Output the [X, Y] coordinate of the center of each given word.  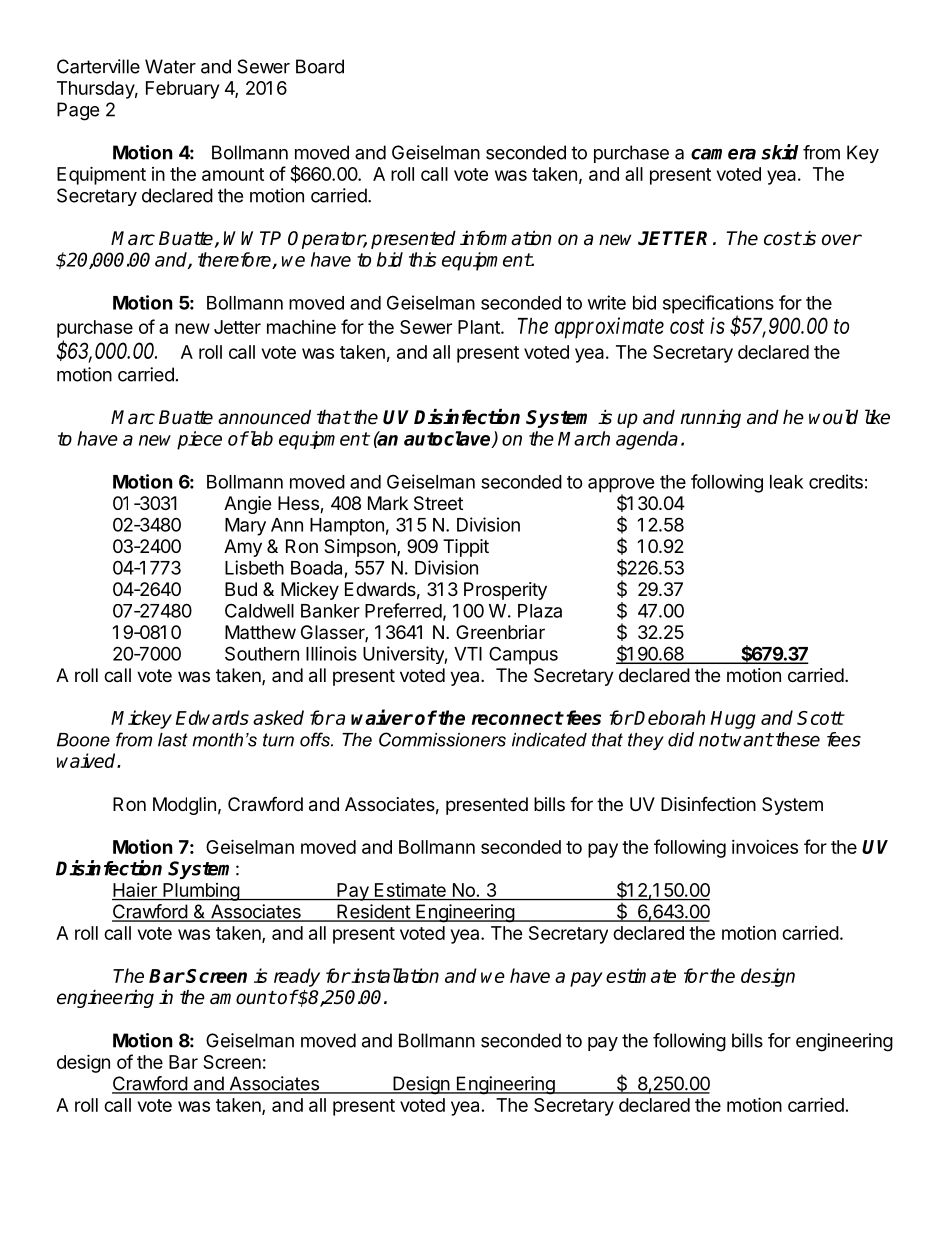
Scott [820, 718]
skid [780, 152]
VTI [468, 654]
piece [199, 440]
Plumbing [201, 892]
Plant [480, 327]
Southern [262, 653]
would [833, 417]
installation [394, 975]
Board [320, 66]
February [182, 90]
